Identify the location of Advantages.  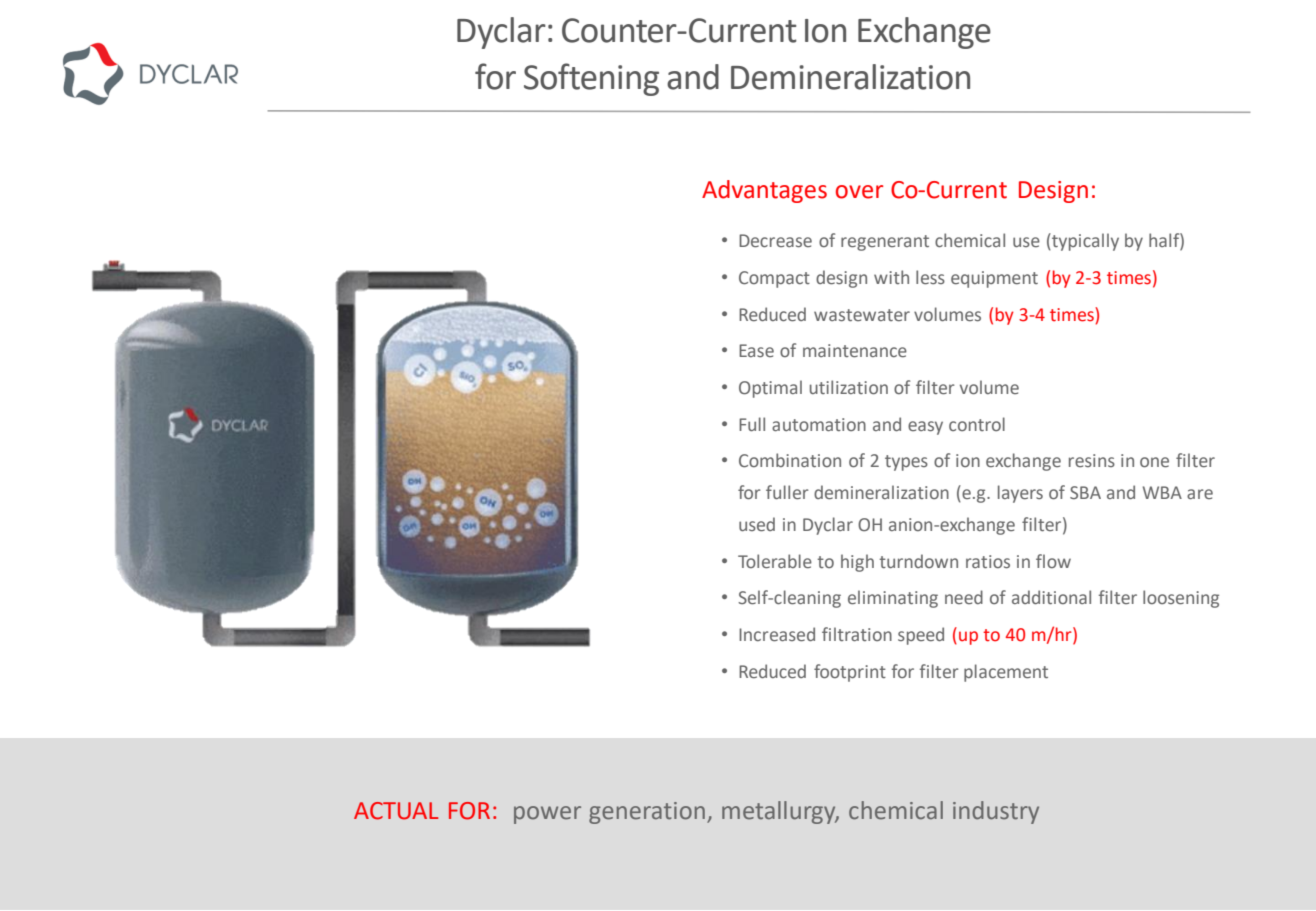
(764, 191).
